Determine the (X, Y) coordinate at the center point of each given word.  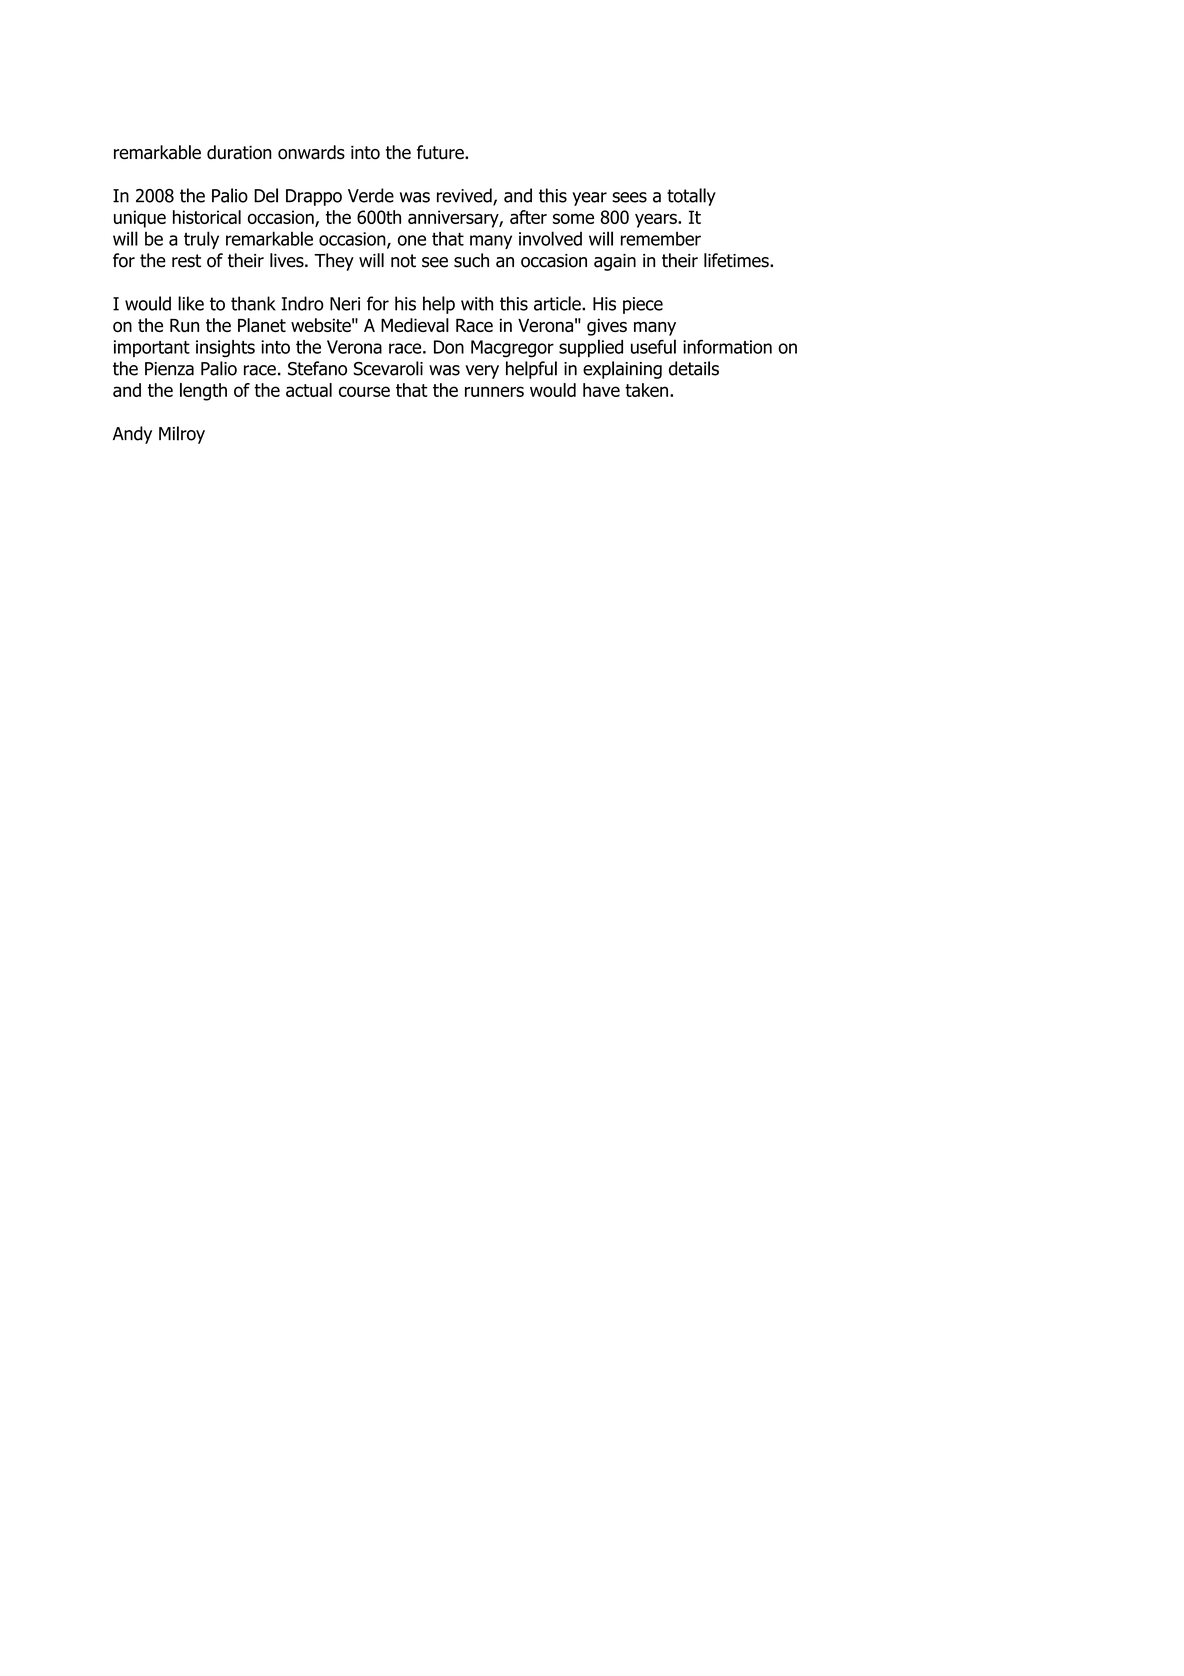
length (203, 392)
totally (691, 197)
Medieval (415, 325)
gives (607, 327)
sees (629, 197)
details (694, 368)
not (403, 261)
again (615, 262)
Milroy (182, 435)
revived (465, 196)
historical (207, 217)
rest (186, 261)
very (482, 372)
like (191, 303)
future (441, 152)
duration (239, 152)
